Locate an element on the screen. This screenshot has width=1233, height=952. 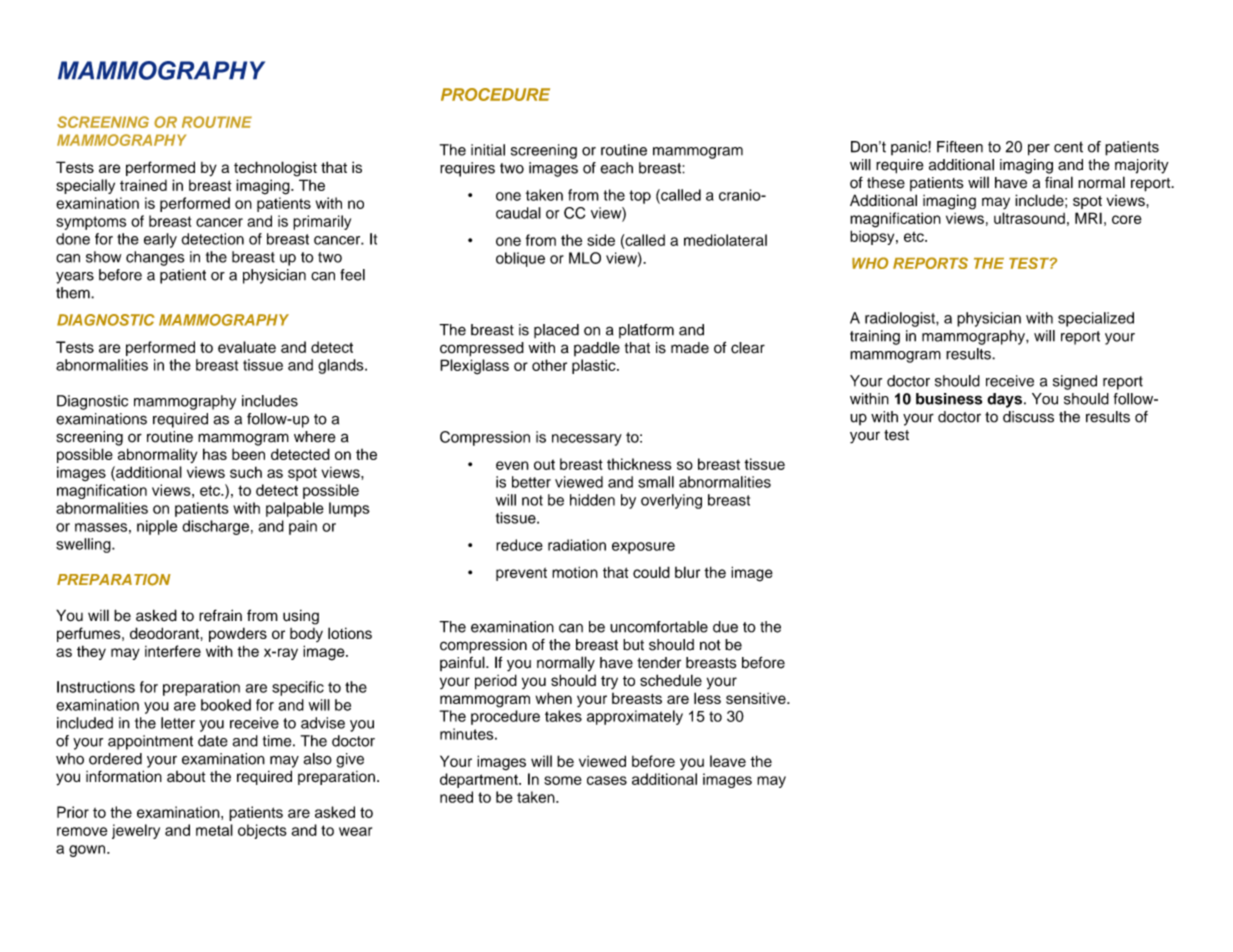
refrain is located at coordinates (220, 615).
